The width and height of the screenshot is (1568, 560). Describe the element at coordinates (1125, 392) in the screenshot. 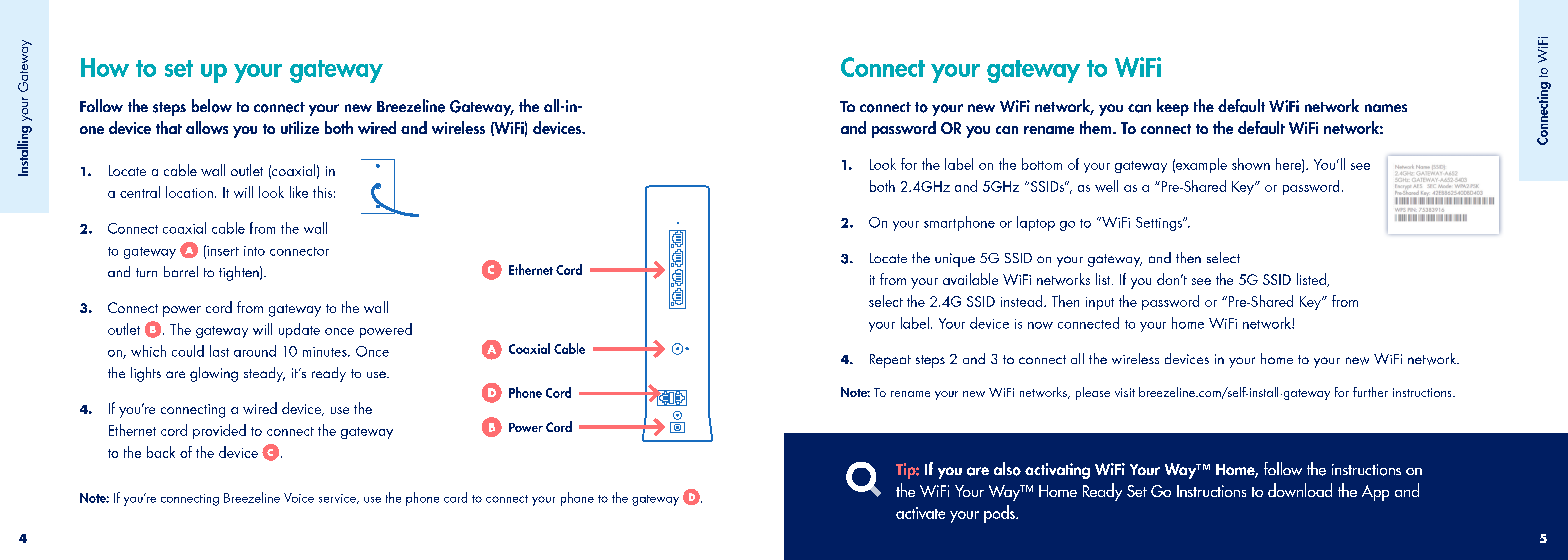

I see `visit` at that location.
